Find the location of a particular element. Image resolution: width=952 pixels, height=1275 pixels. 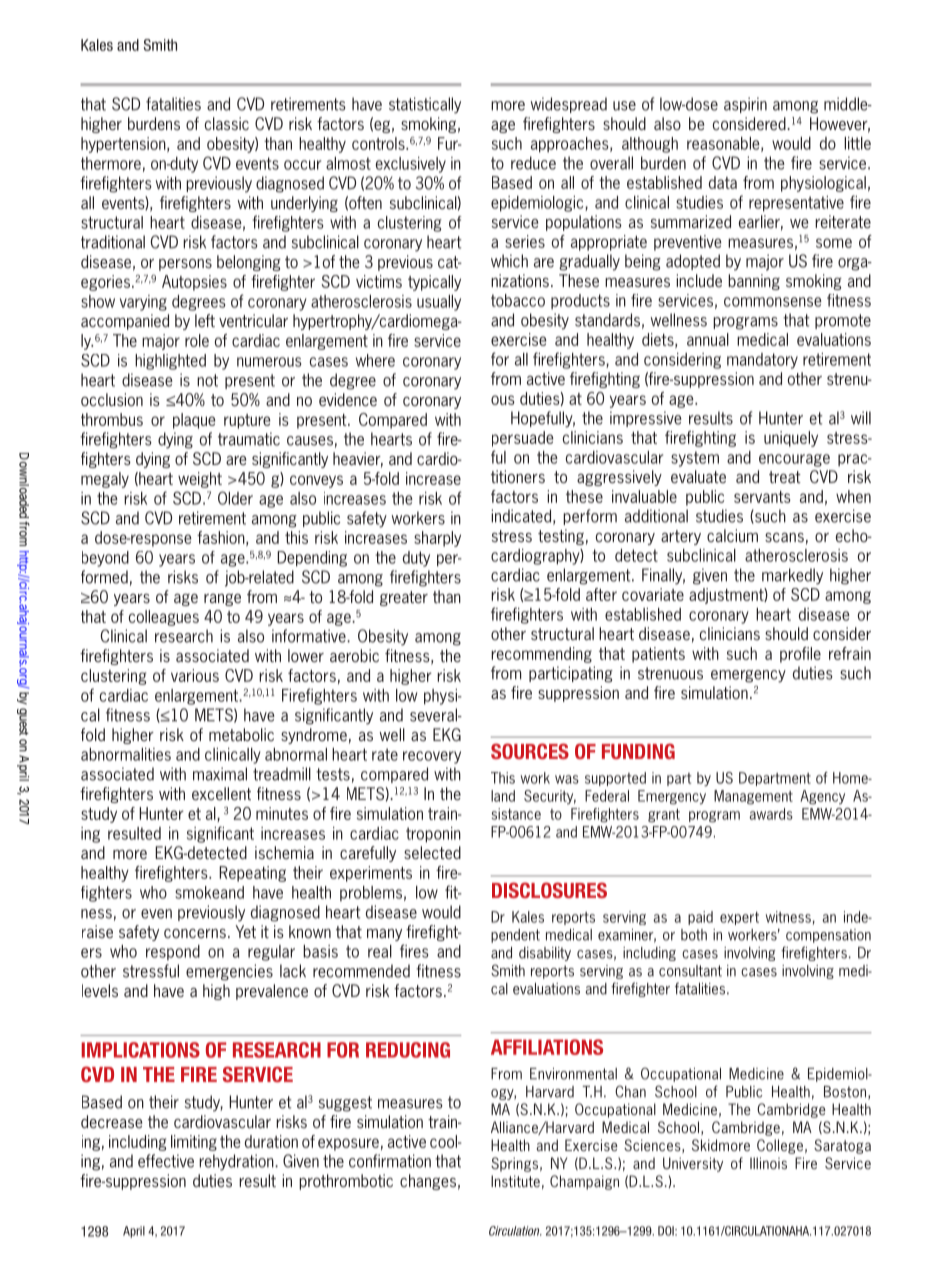

mandatory is located at coordinates (762, 361).
